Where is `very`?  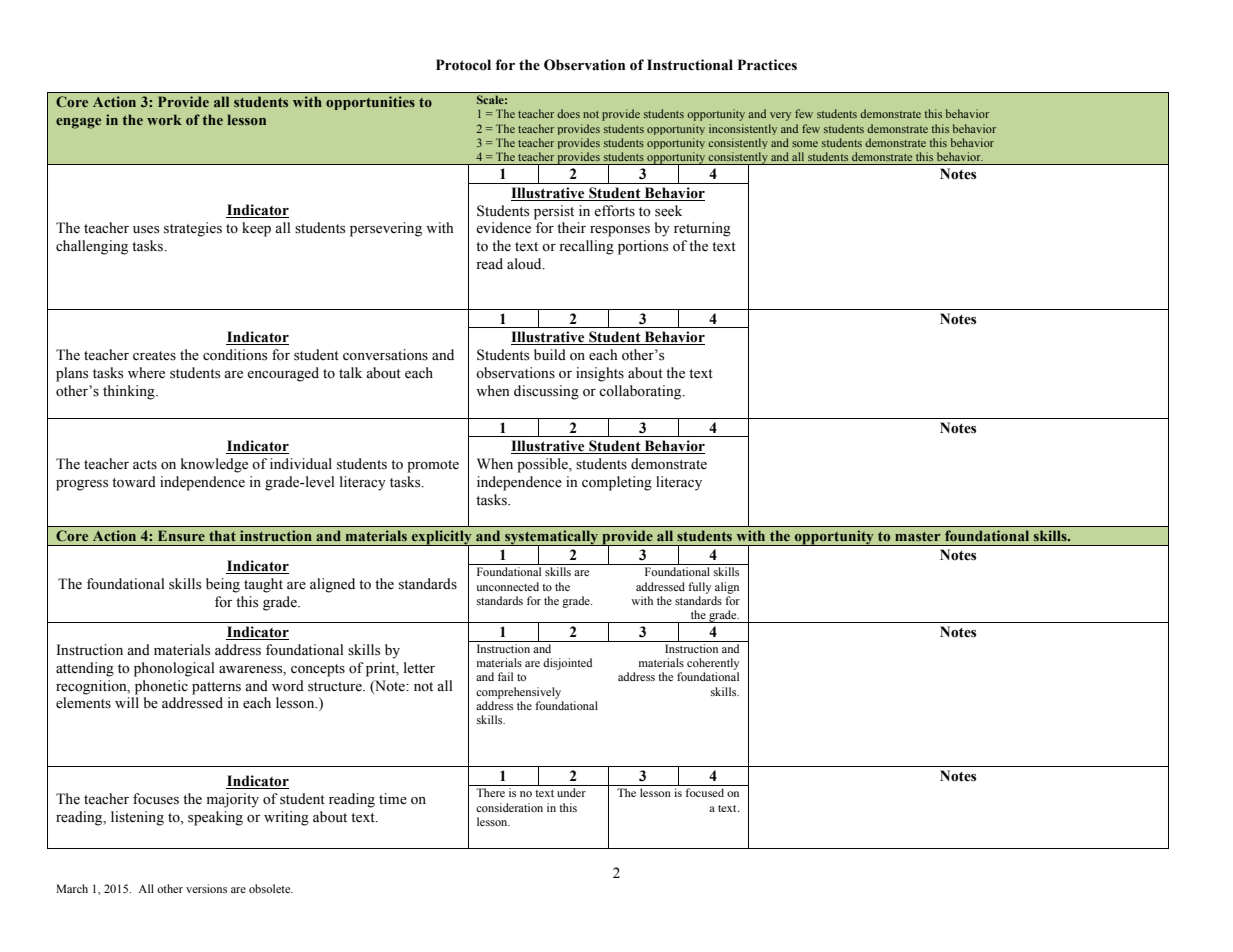 very is located at coordinates (780, 116).
